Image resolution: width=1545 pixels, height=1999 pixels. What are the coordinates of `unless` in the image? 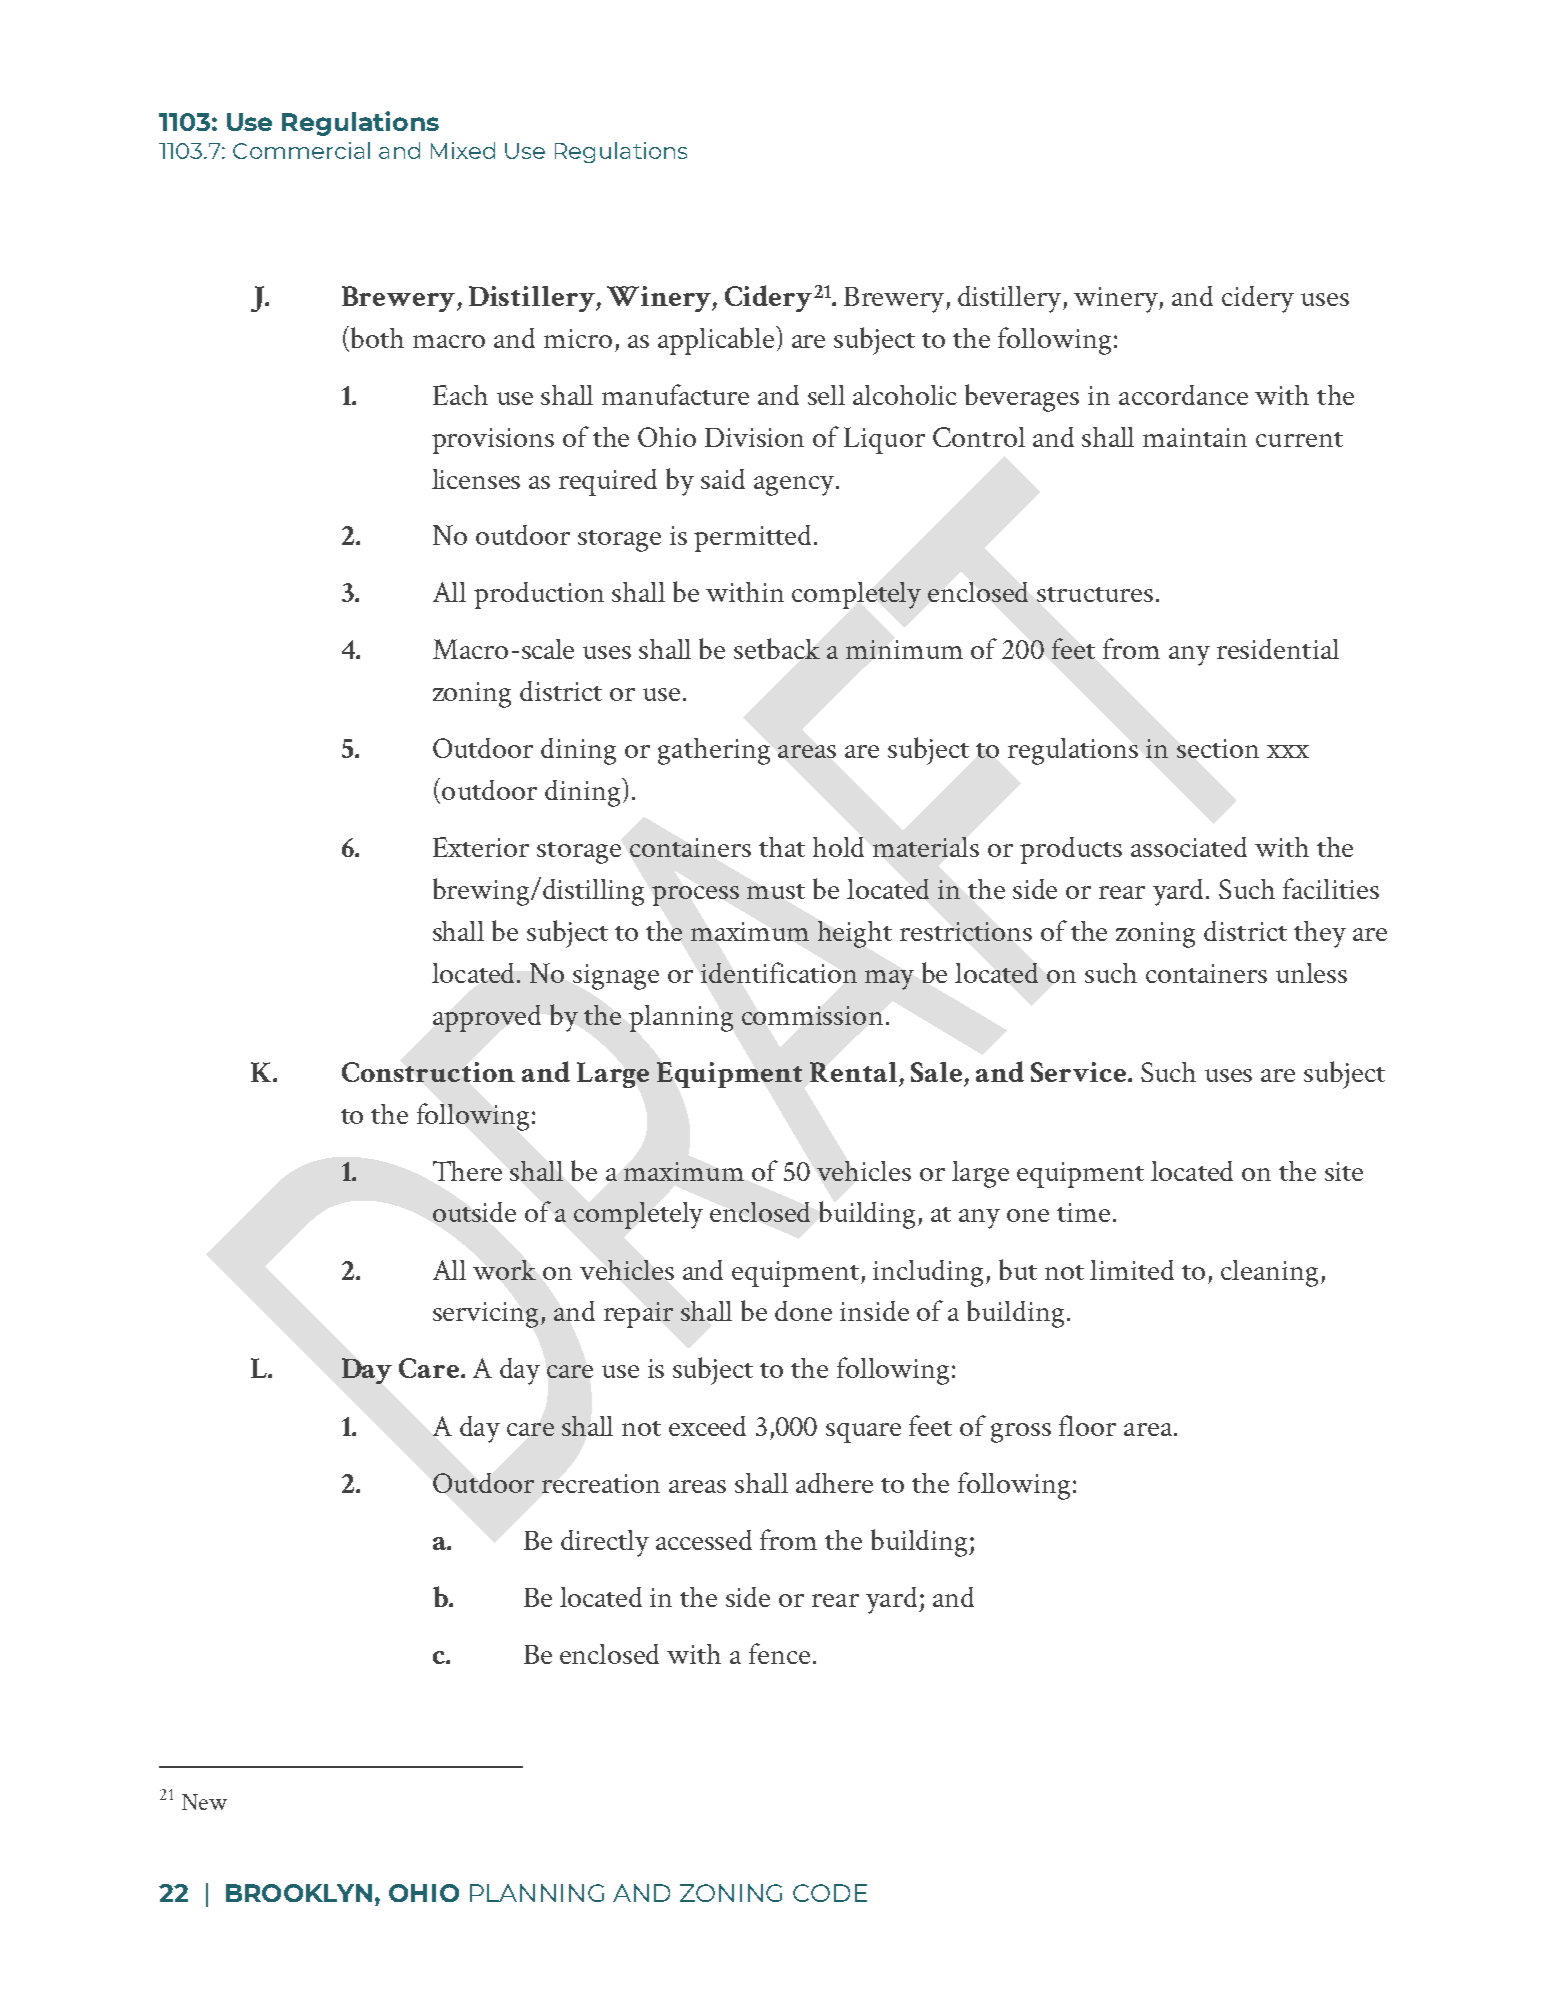 It's located at (1311, 973).
